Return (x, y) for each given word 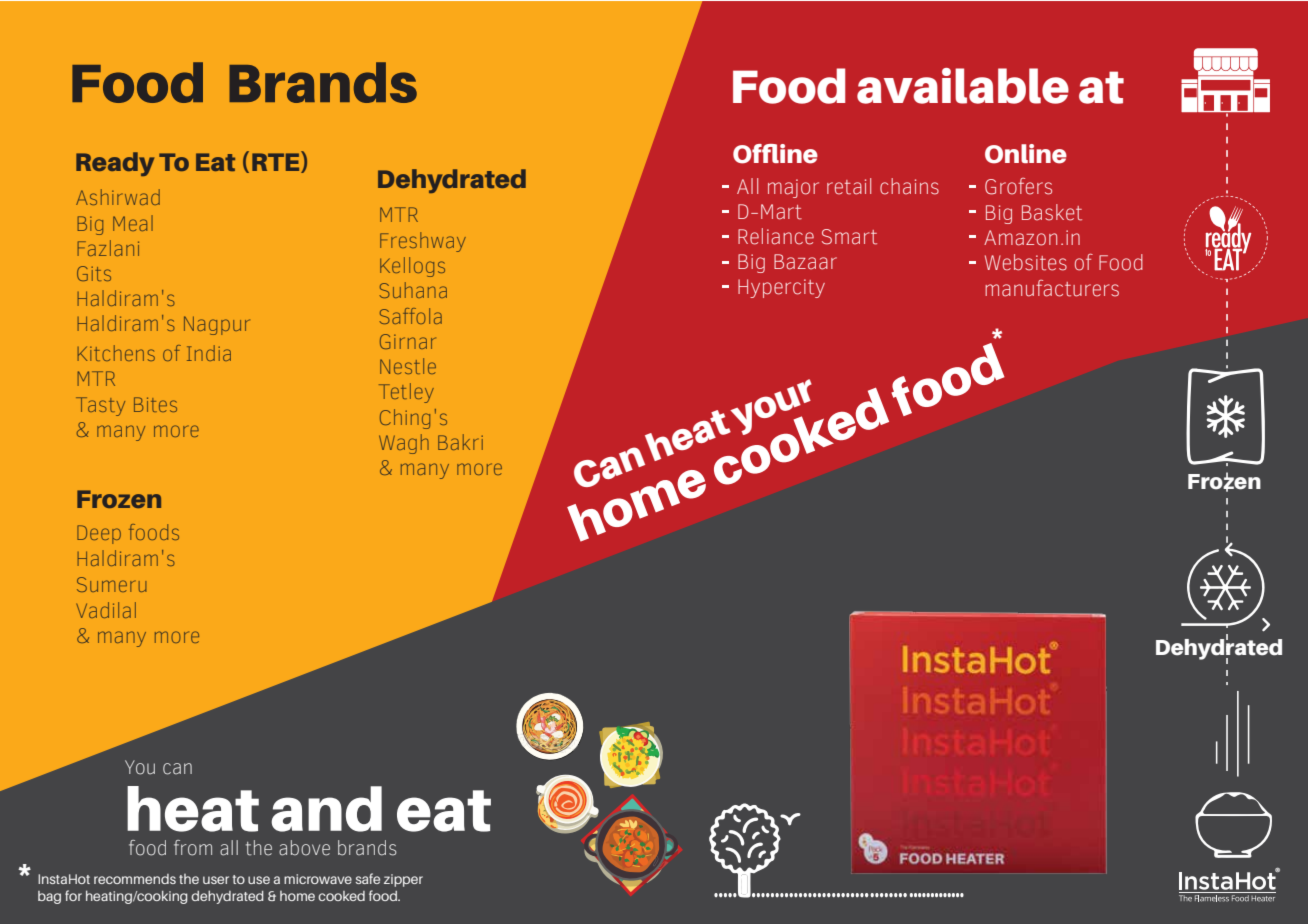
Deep (99, 534)
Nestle (408, 366)
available (963, 86)
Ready (115, 164)
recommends (135, 879)
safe (368, 878)
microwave (318, 879)
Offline (775, 154)
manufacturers (1052, 288)
